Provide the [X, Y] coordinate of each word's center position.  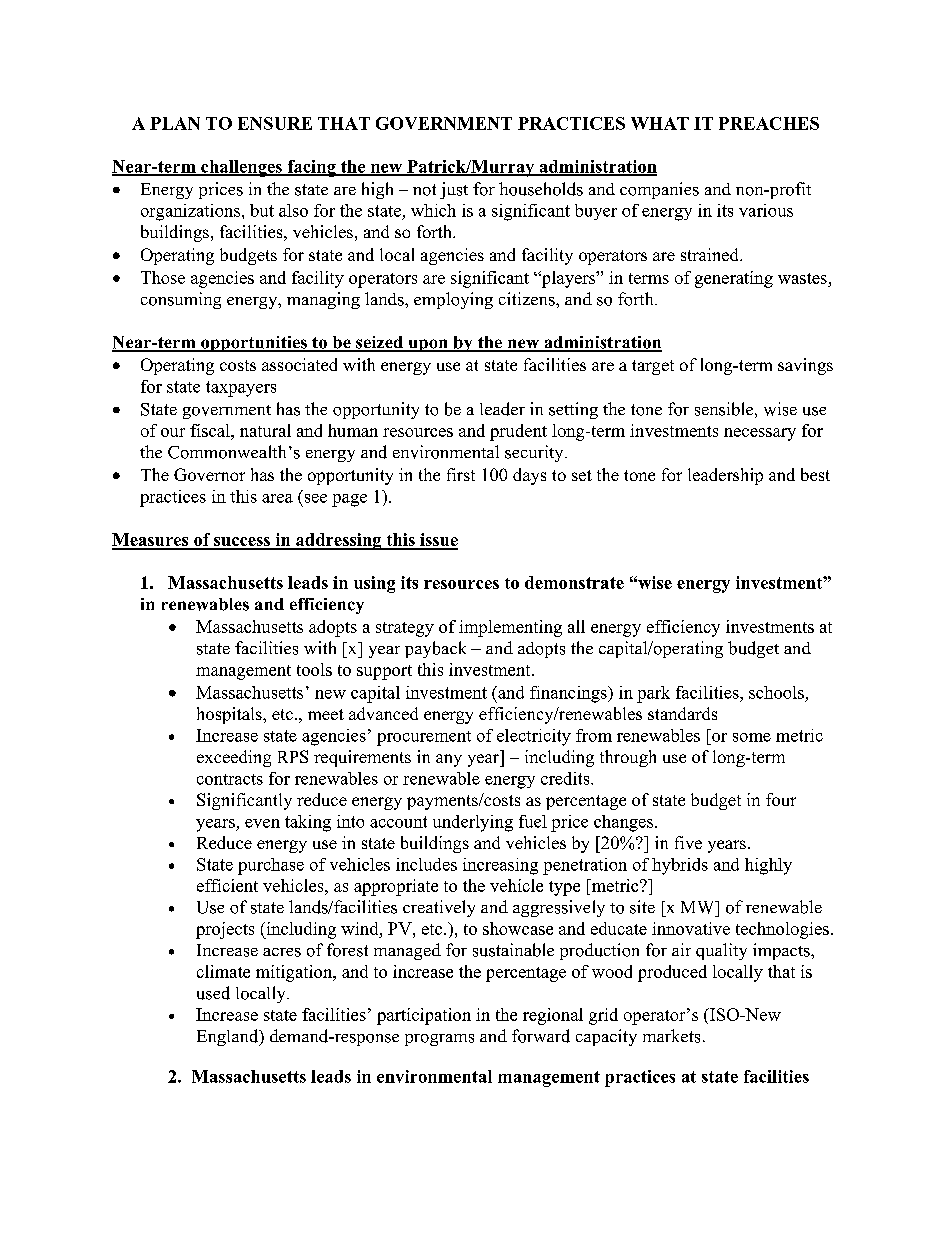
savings [805, 366]
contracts [230, 779]
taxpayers [241, 389]
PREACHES [769, 123]
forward [541, 1036]
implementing [510, 628]
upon [428, 345]
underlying [473, 823]
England [229, 1037]
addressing [339, 541]
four [781, 799]
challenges [241, 168]
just [454, 190]
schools [776, 692]
